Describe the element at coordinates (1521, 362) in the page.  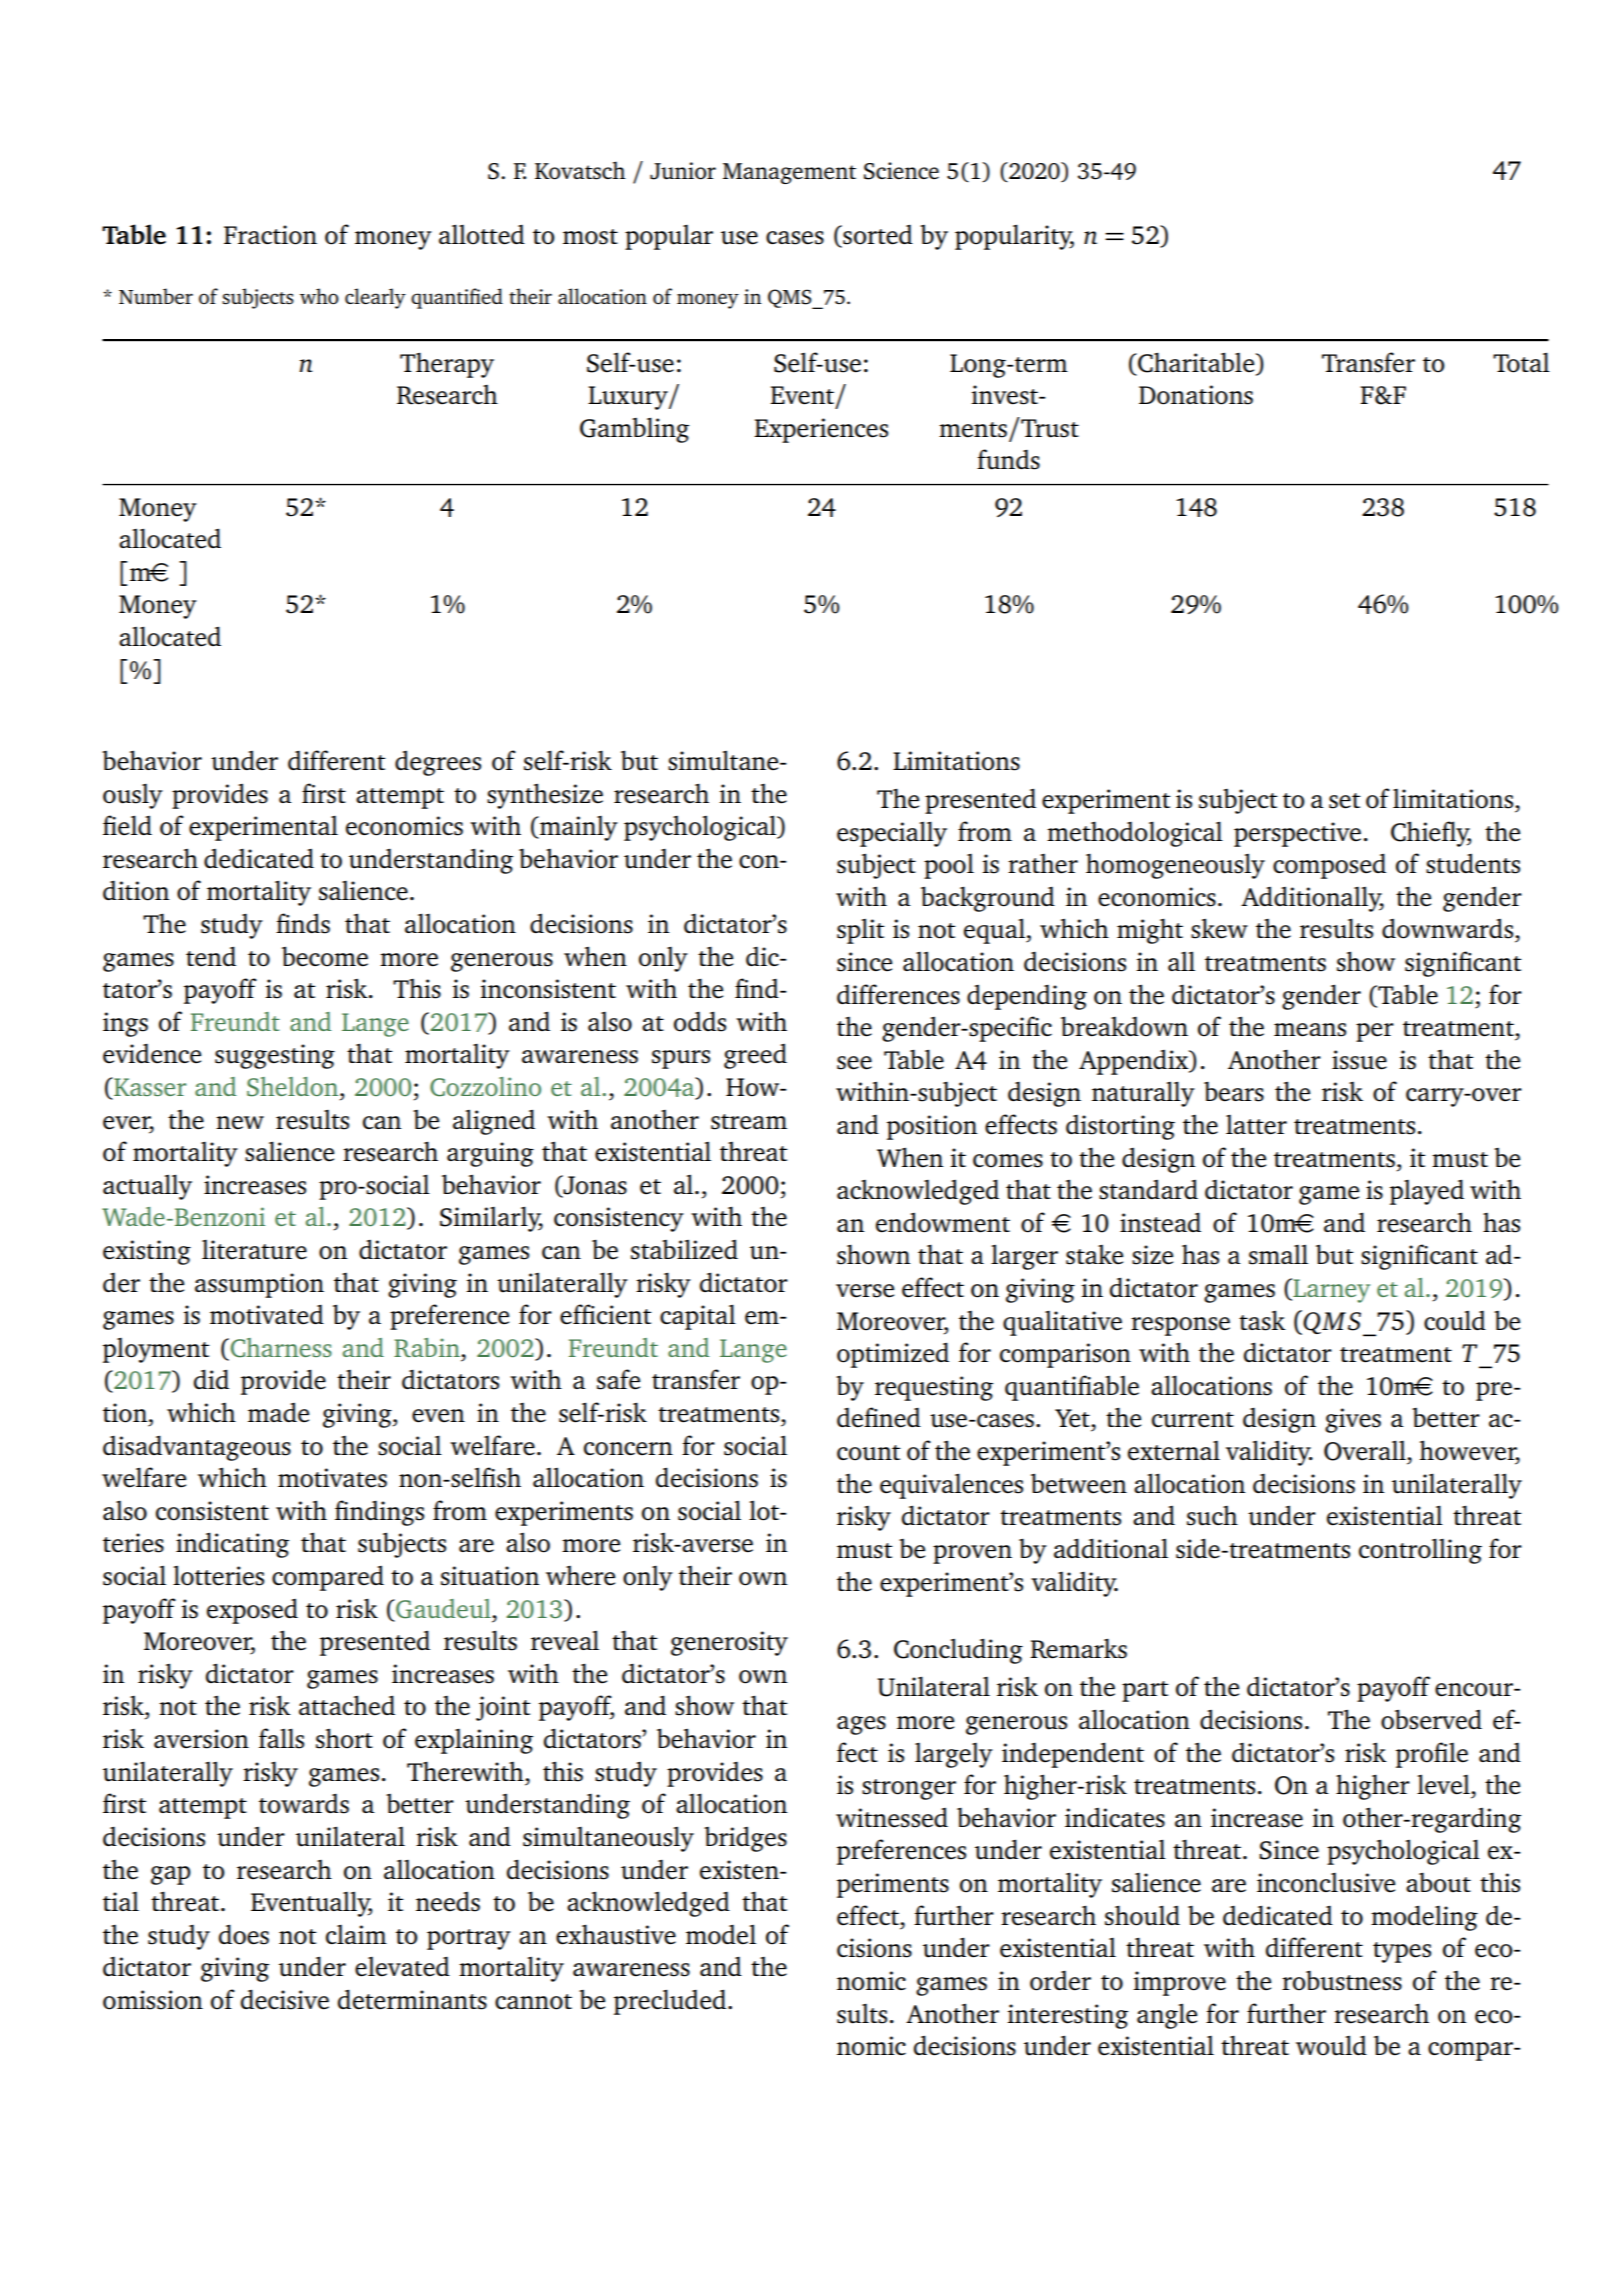
I see `Total` at that location.
